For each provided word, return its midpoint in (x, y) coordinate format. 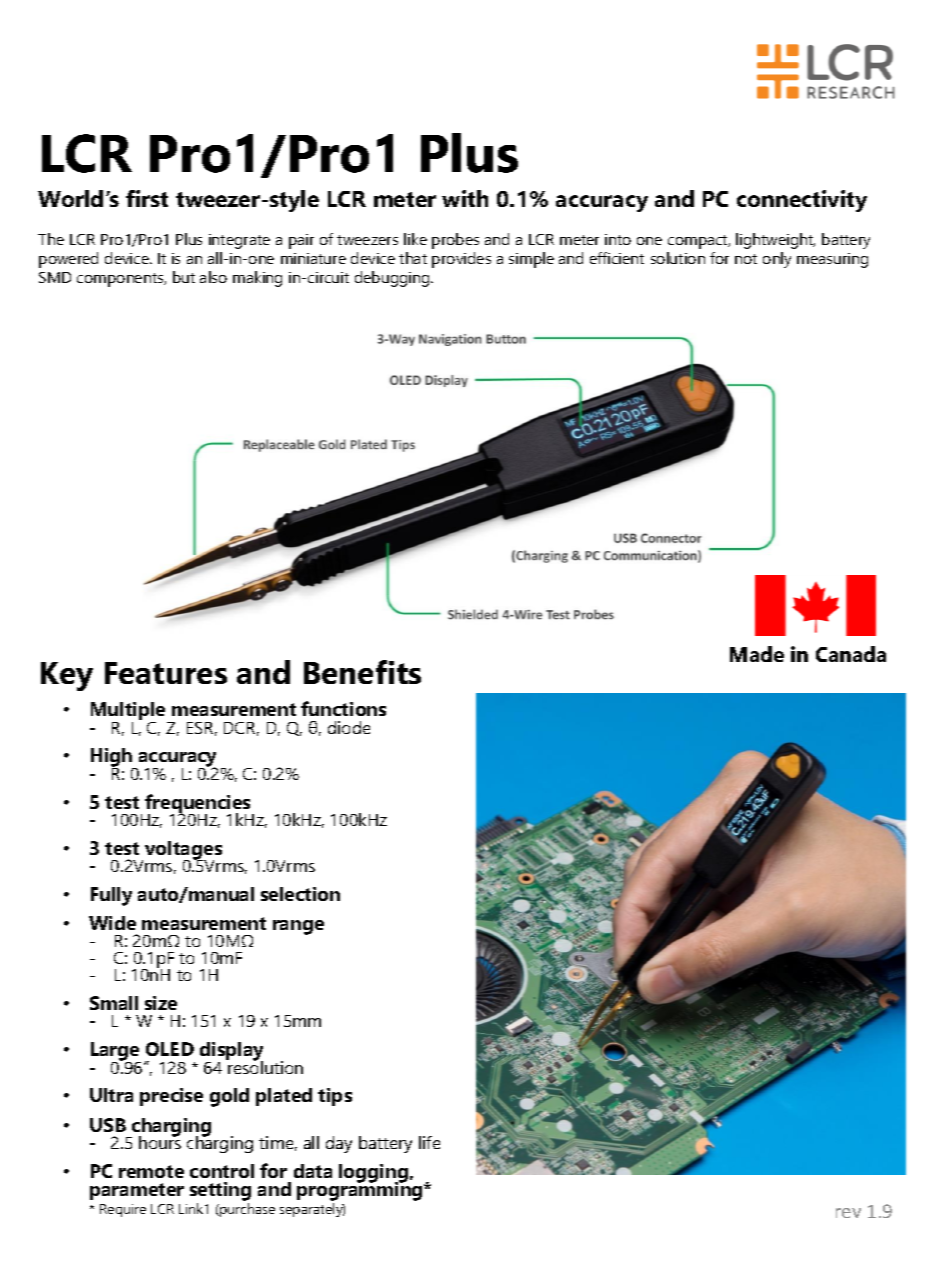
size (161, 1003)
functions (343, 708)
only (777, 260)
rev (848, 1213)
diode (349, 727)
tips (335, 1097)
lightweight (775, 241)
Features (166, 673)
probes (455, 241)
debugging (393, 279)
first (147, 198)
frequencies (199, 805)
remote (151, 1171)
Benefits (362, 672)
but (184, 277)
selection (300, 894)
